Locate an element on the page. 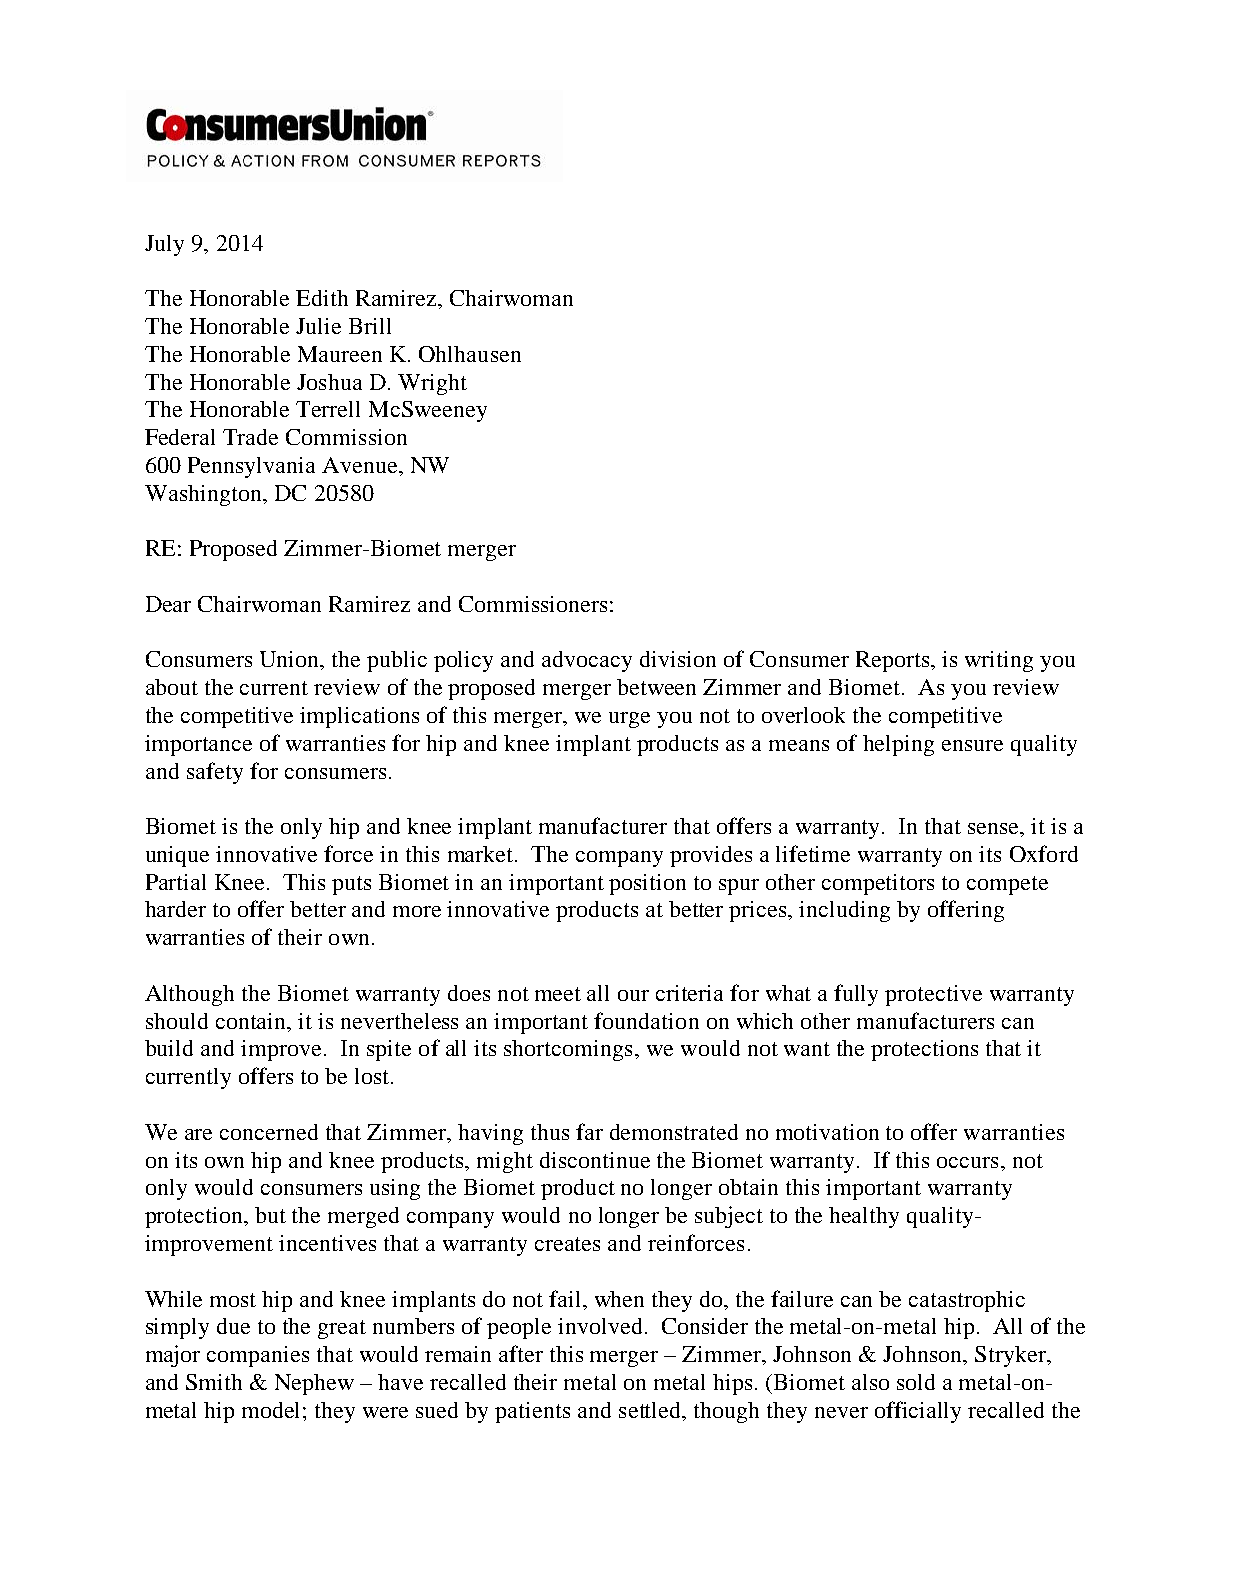 Image resolution: width=1233 pixels, height=1595 pixels. companies is located at coordinates (258, 1356).
